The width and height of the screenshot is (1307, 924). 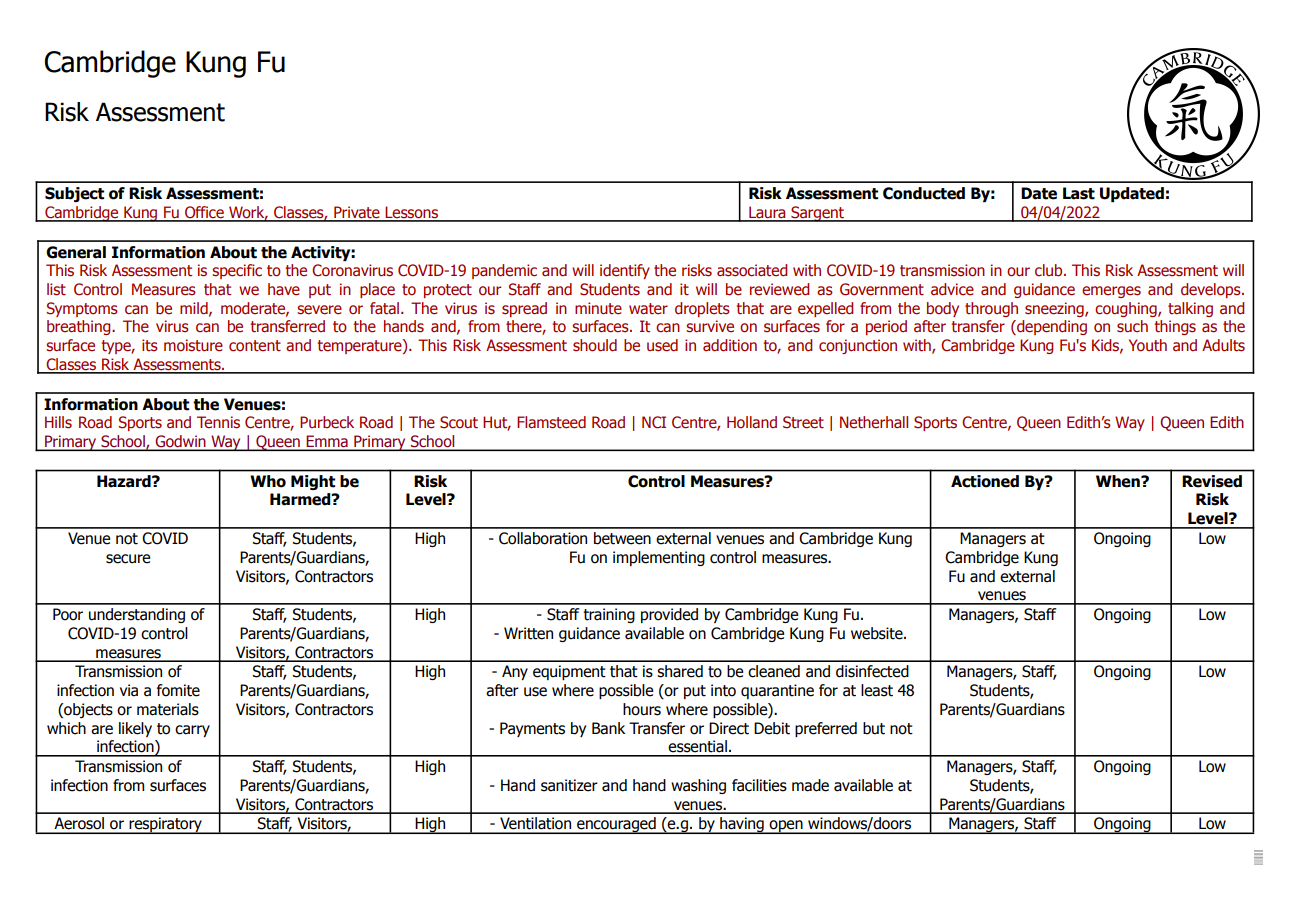 I want to click on Hazard, so click(x=125, y=481).
